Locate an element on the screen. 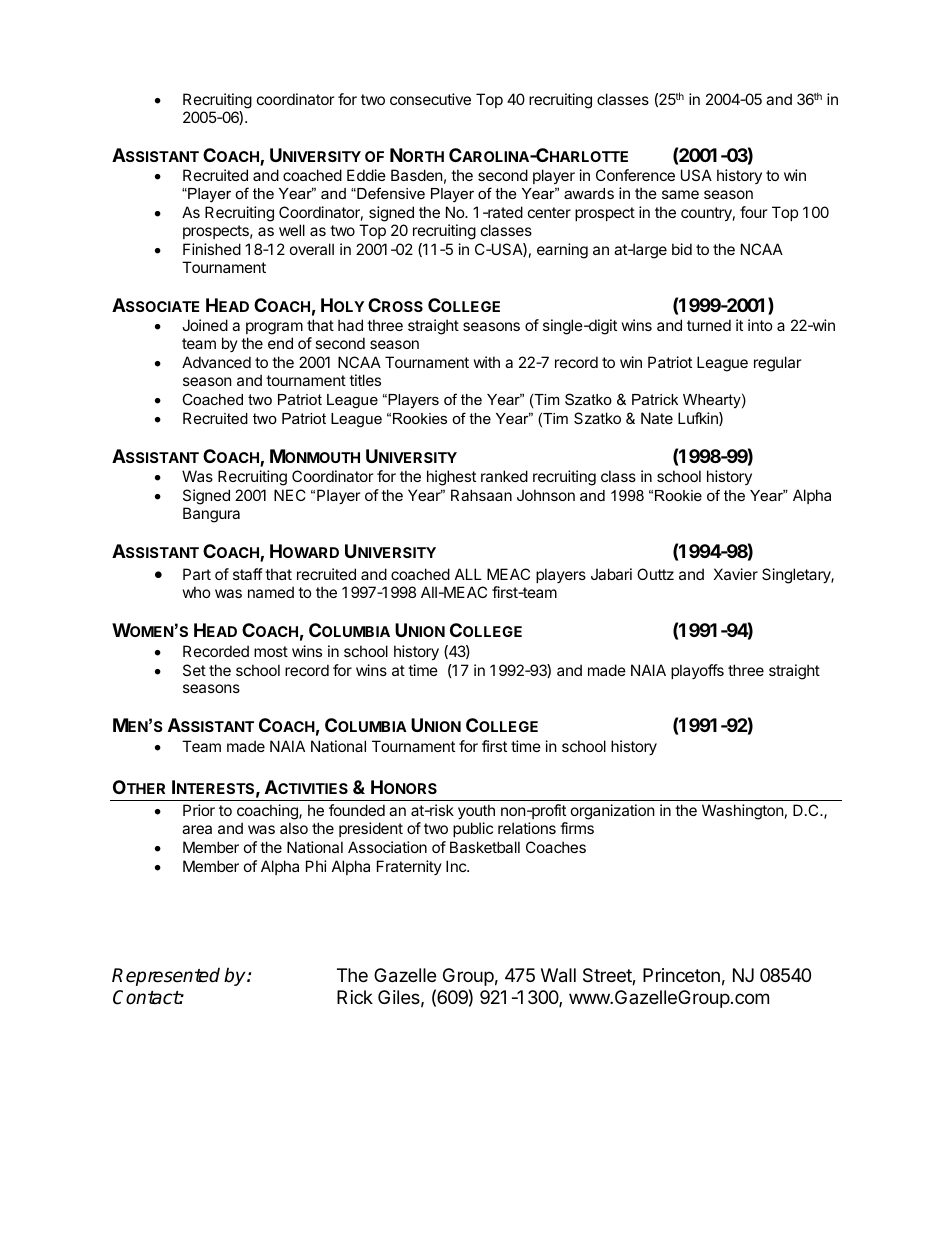 The width and height of the screenshot is (952, 1233). Wall is located at coordinates (558, 975).
